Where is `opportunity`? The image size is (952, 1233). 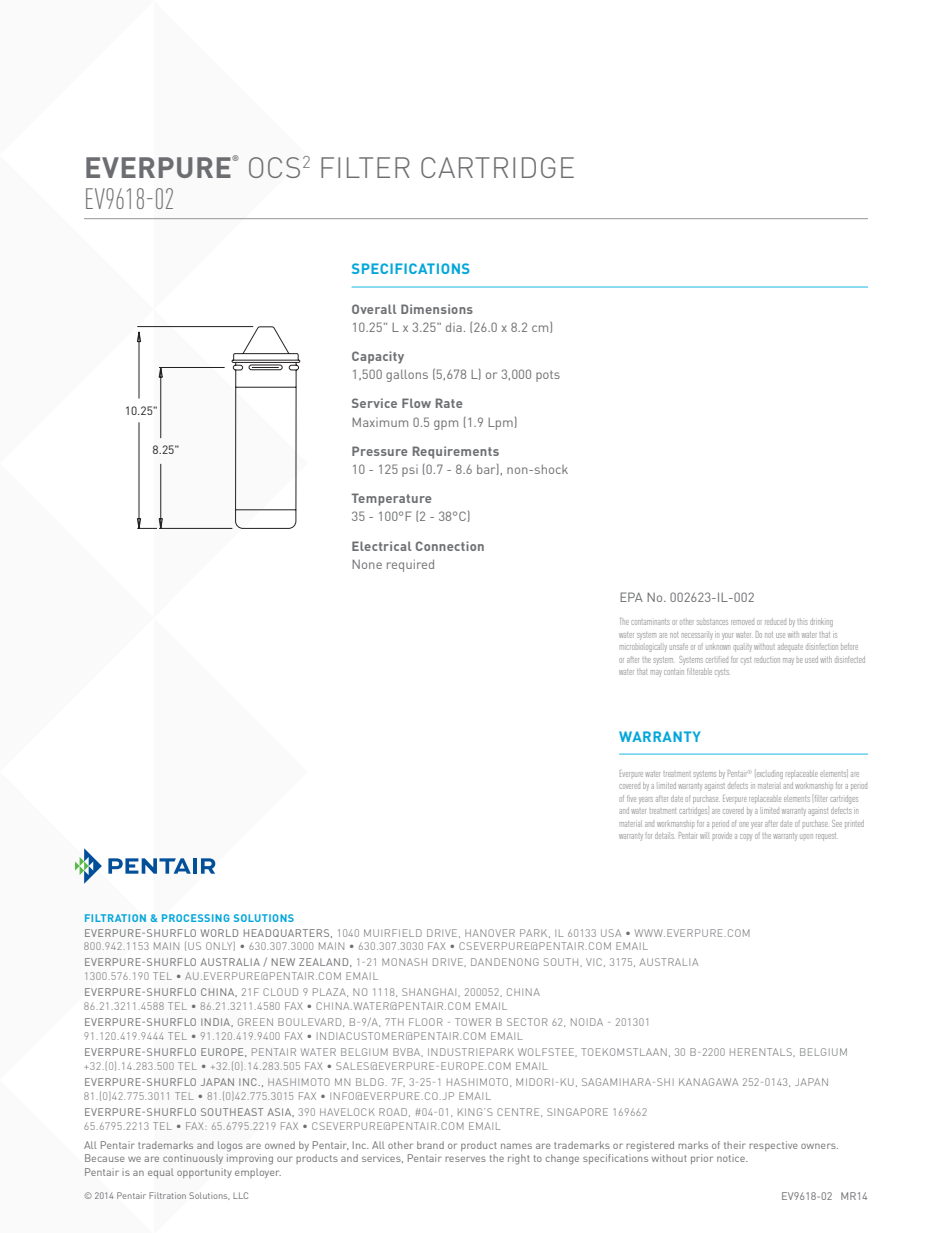 opportunity is located at coordinates (204, 1173).
